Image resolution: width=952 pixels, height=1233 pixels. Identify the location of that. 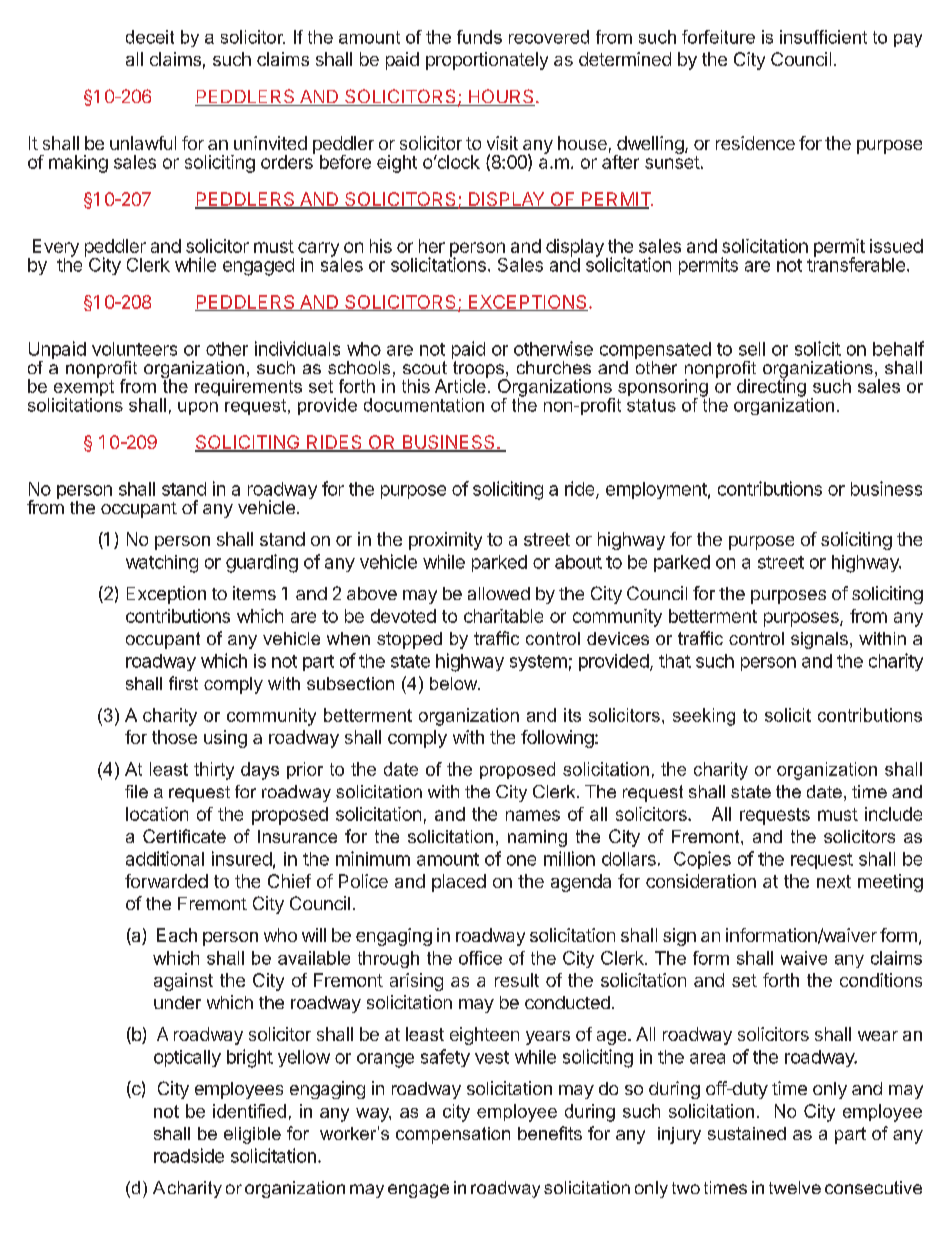
(675, 661).
